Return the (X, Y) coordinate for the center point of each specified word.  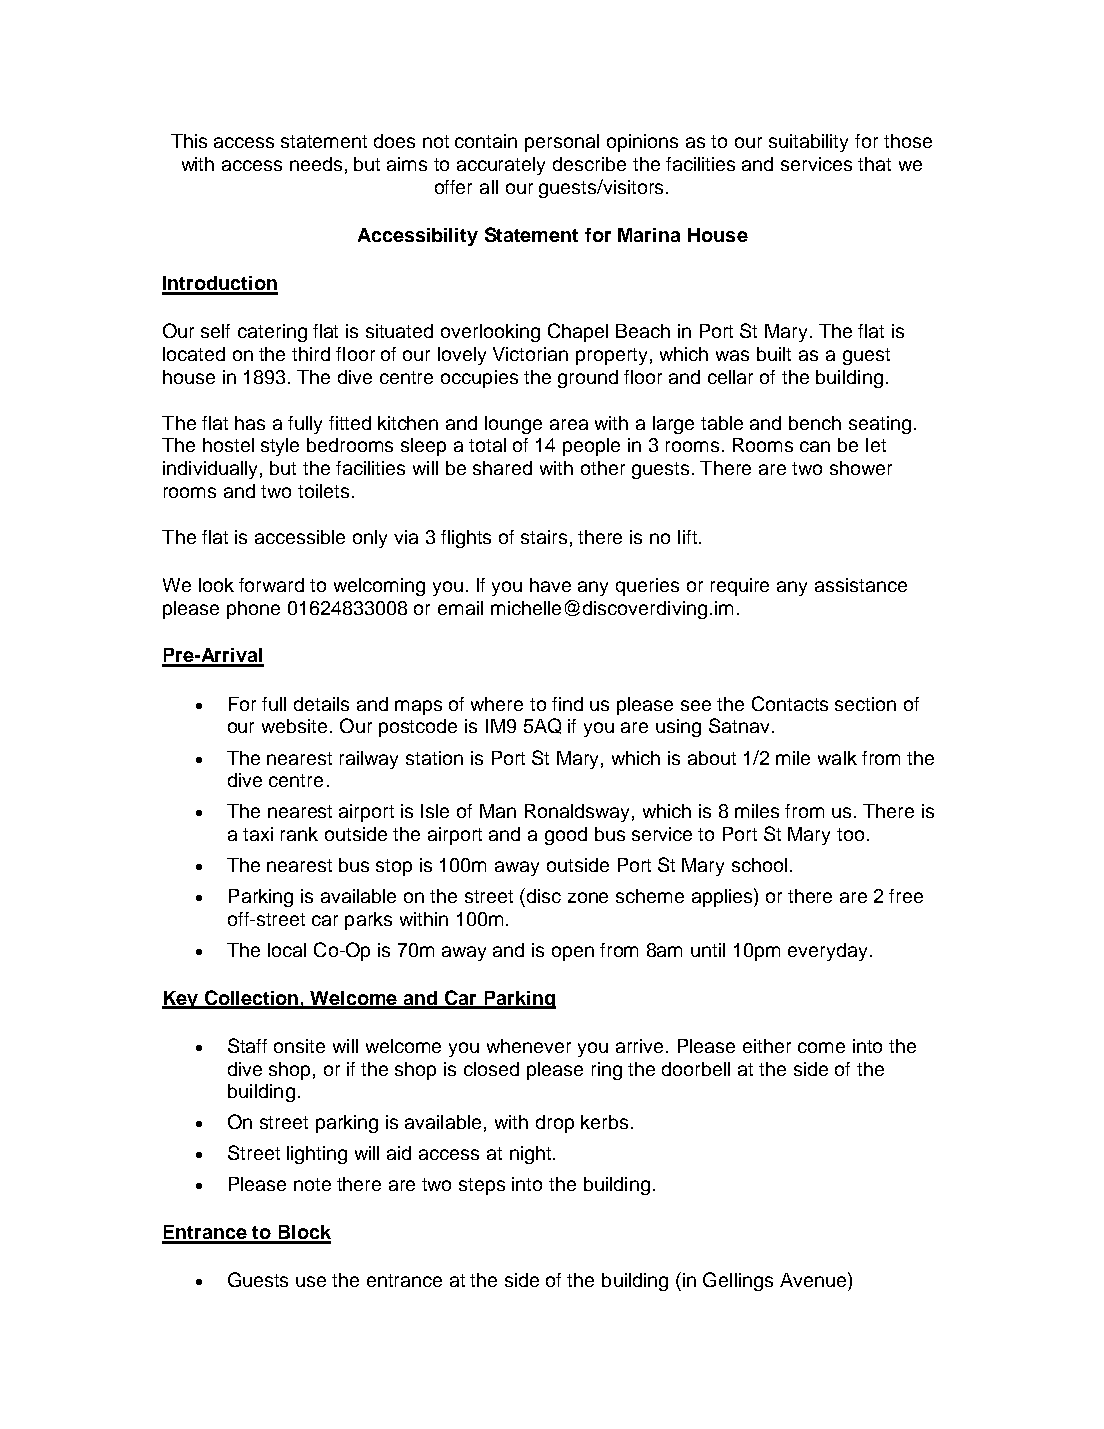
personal (562, 143)
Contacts (790, 703)
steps (482, 1186)
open (573, 953)
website (296, 726)
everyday (827, 952)
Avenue (814, 1279)
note (312, 1184)
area (569, 424)
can (815, 446)
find (567, 704)
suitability (808, 143)
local (287, 950)
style (280, 447)
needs (316, 164)
